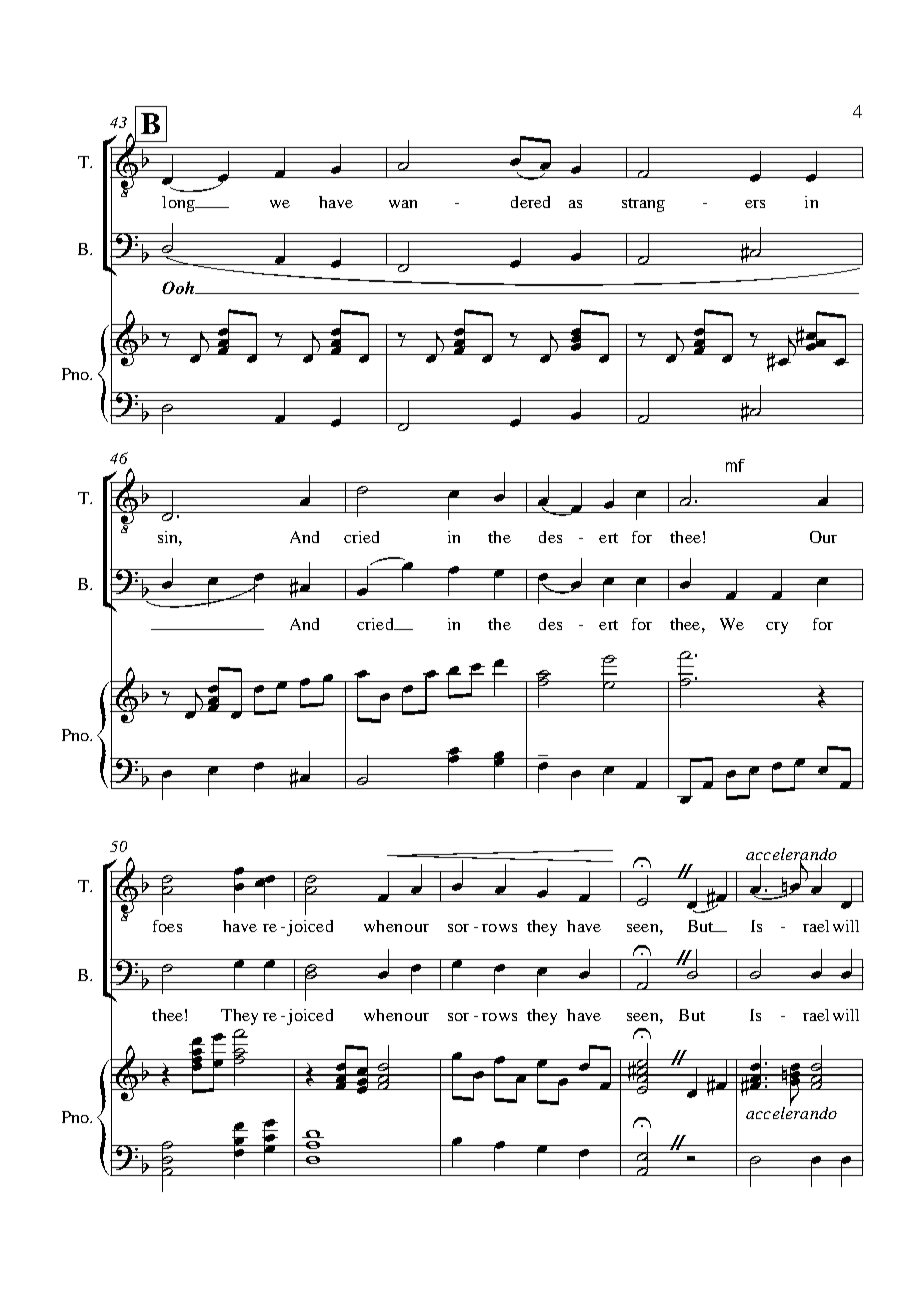  What do you see at coordinates (755, 204) in the document?
I see `ers` at bounding box center [755, 204].
